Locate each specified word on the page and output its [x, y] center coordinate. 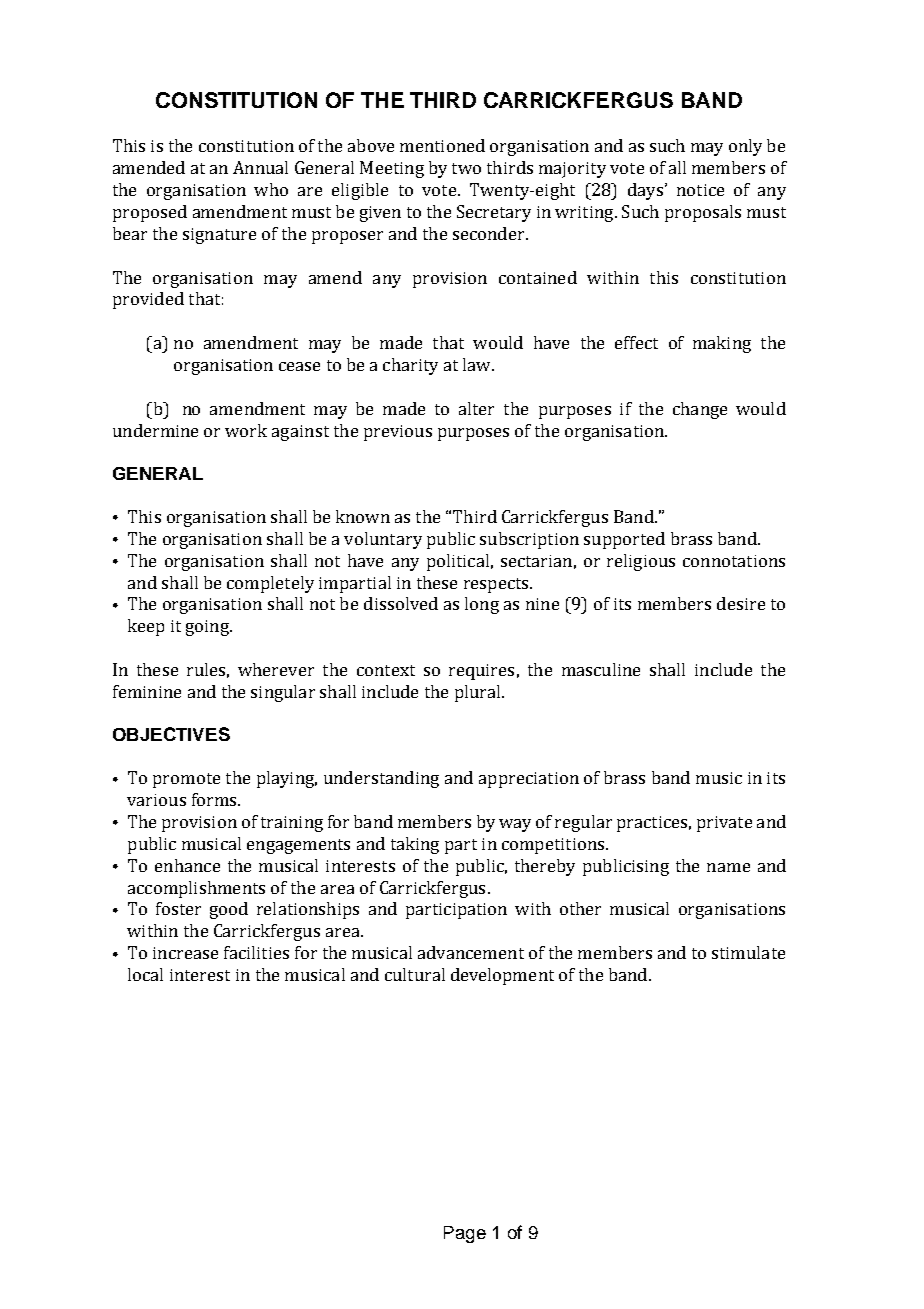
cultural [415, 974]
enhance [187, 865]
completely [270, 584]
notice [700, 190]
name [728, 867]
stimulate [748, 952]
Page [465, 1234]
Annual [260, 167]
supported [624, 540]
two [466, 168]
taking [415, 845]
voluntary [383, 540]
